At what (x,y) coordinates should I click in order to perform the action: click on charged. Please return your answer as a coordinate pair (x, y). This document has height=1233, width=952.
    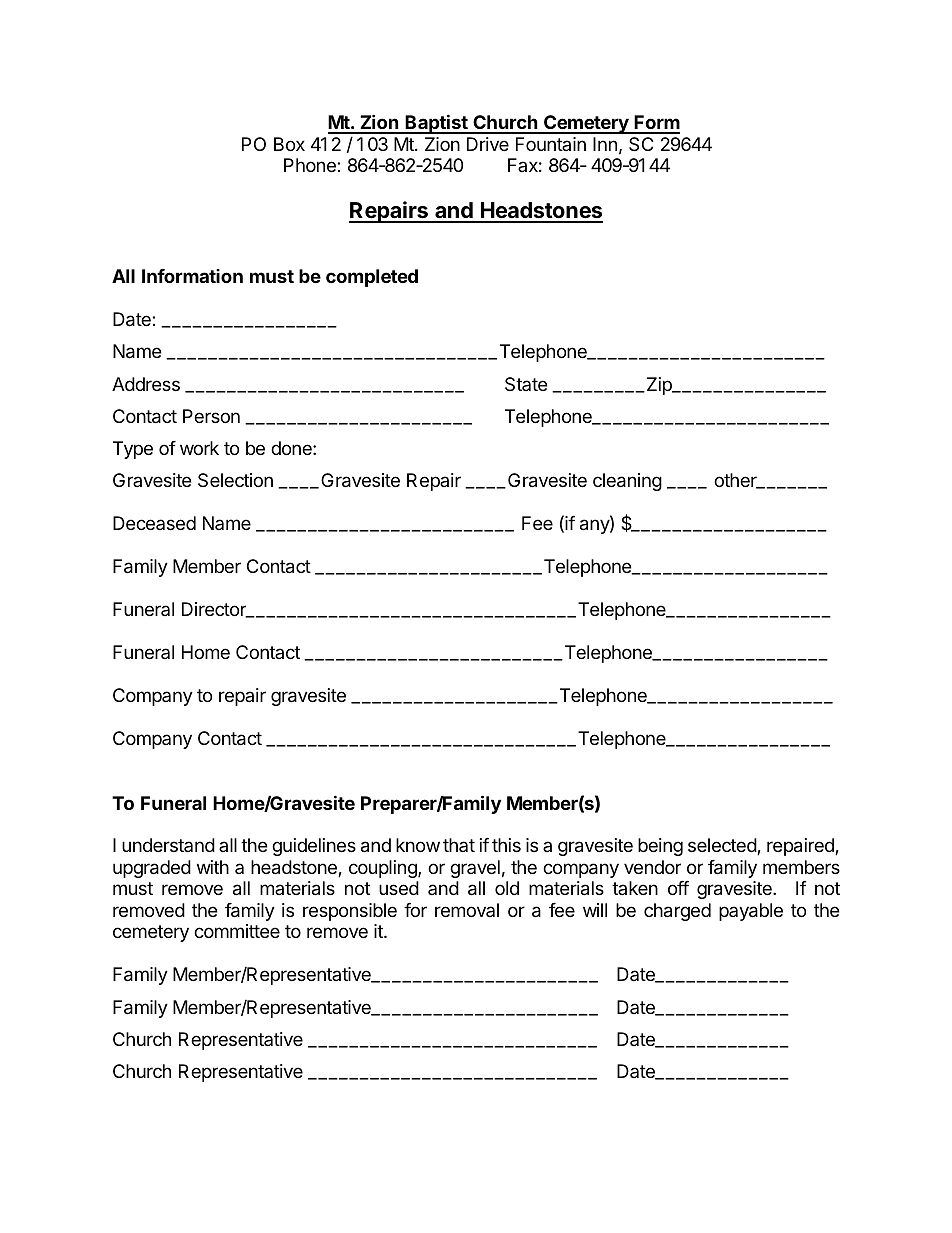
    Looking at the image, I should click on (677, 912).
